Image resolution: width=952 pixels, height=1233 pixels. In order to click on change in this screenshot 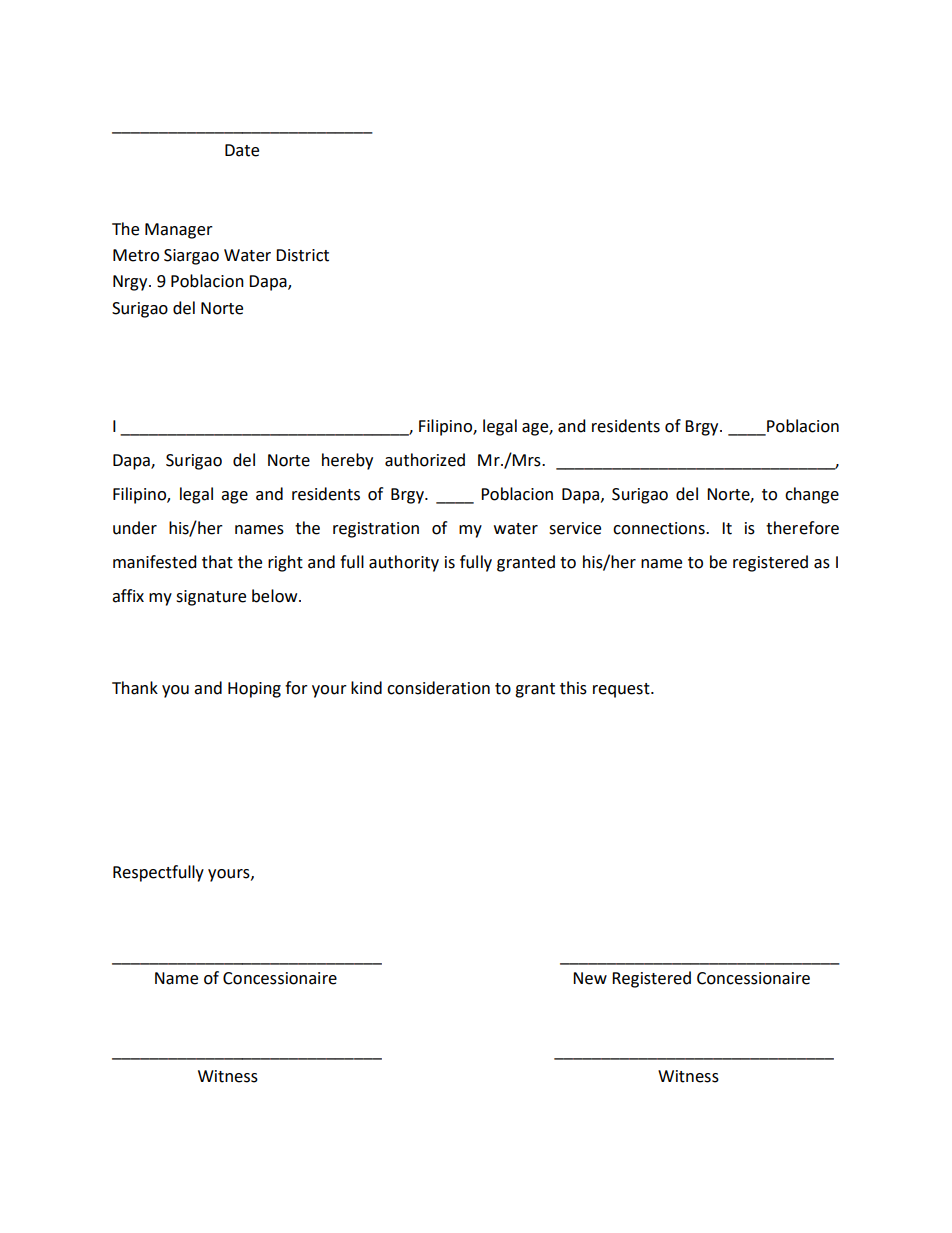, I will do `click(812, 495)`.
